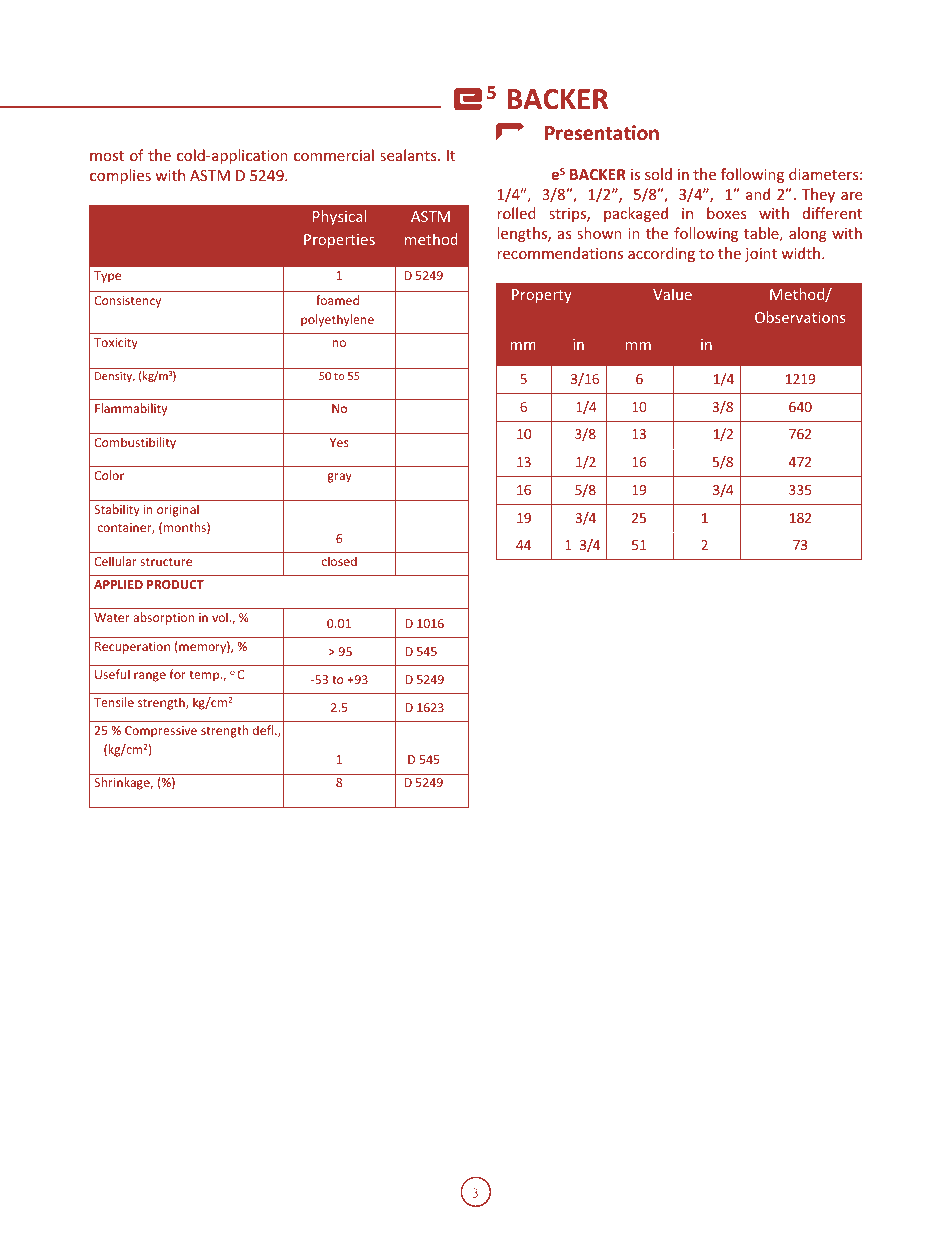  I want to click on most, so click(107, 156).
